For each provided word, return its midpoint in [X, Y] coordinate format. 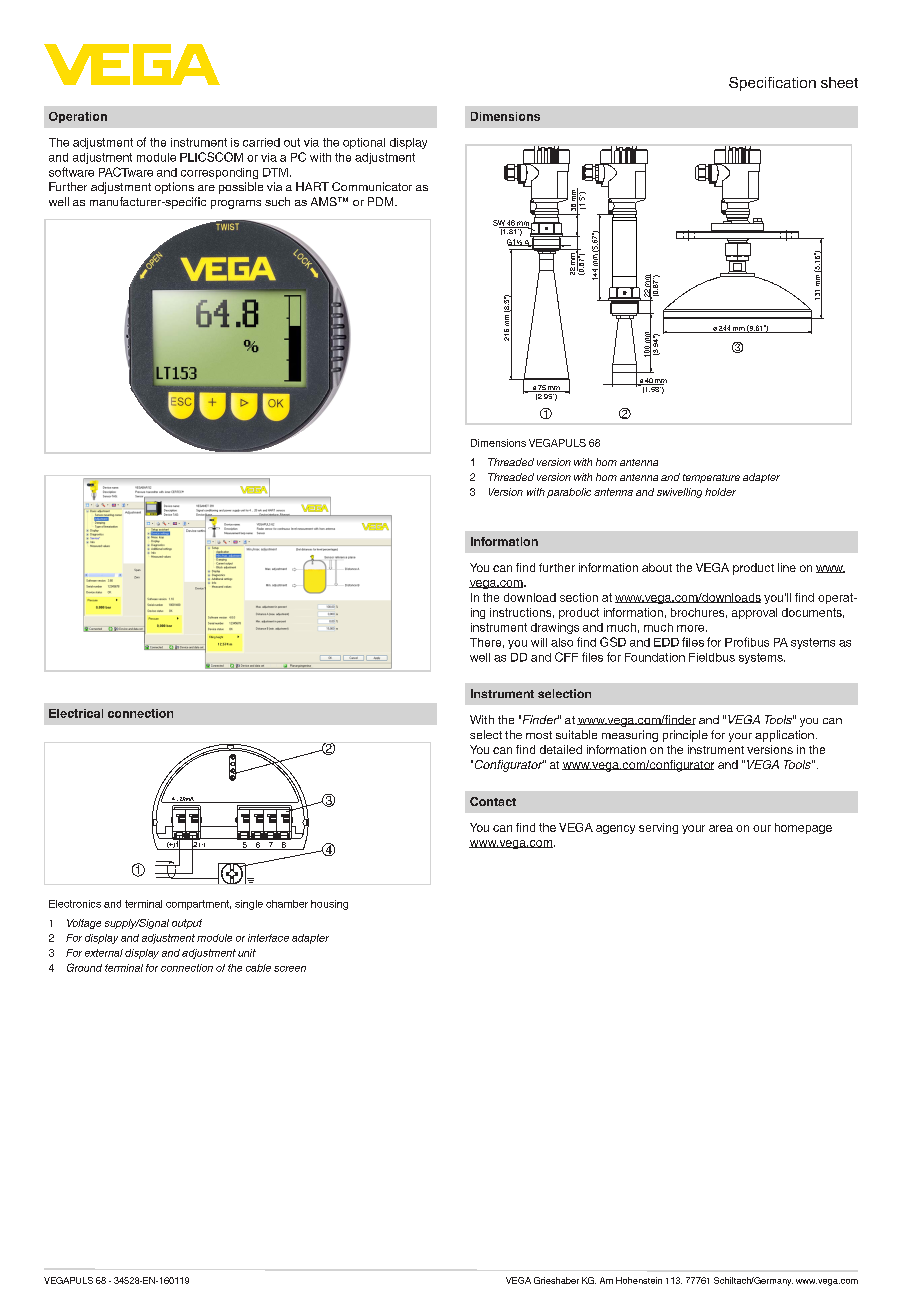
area [721, 828]
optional [364, 143]
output [187, 924]
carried [261, 142]
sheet [839, 82]
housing [329, 905]
